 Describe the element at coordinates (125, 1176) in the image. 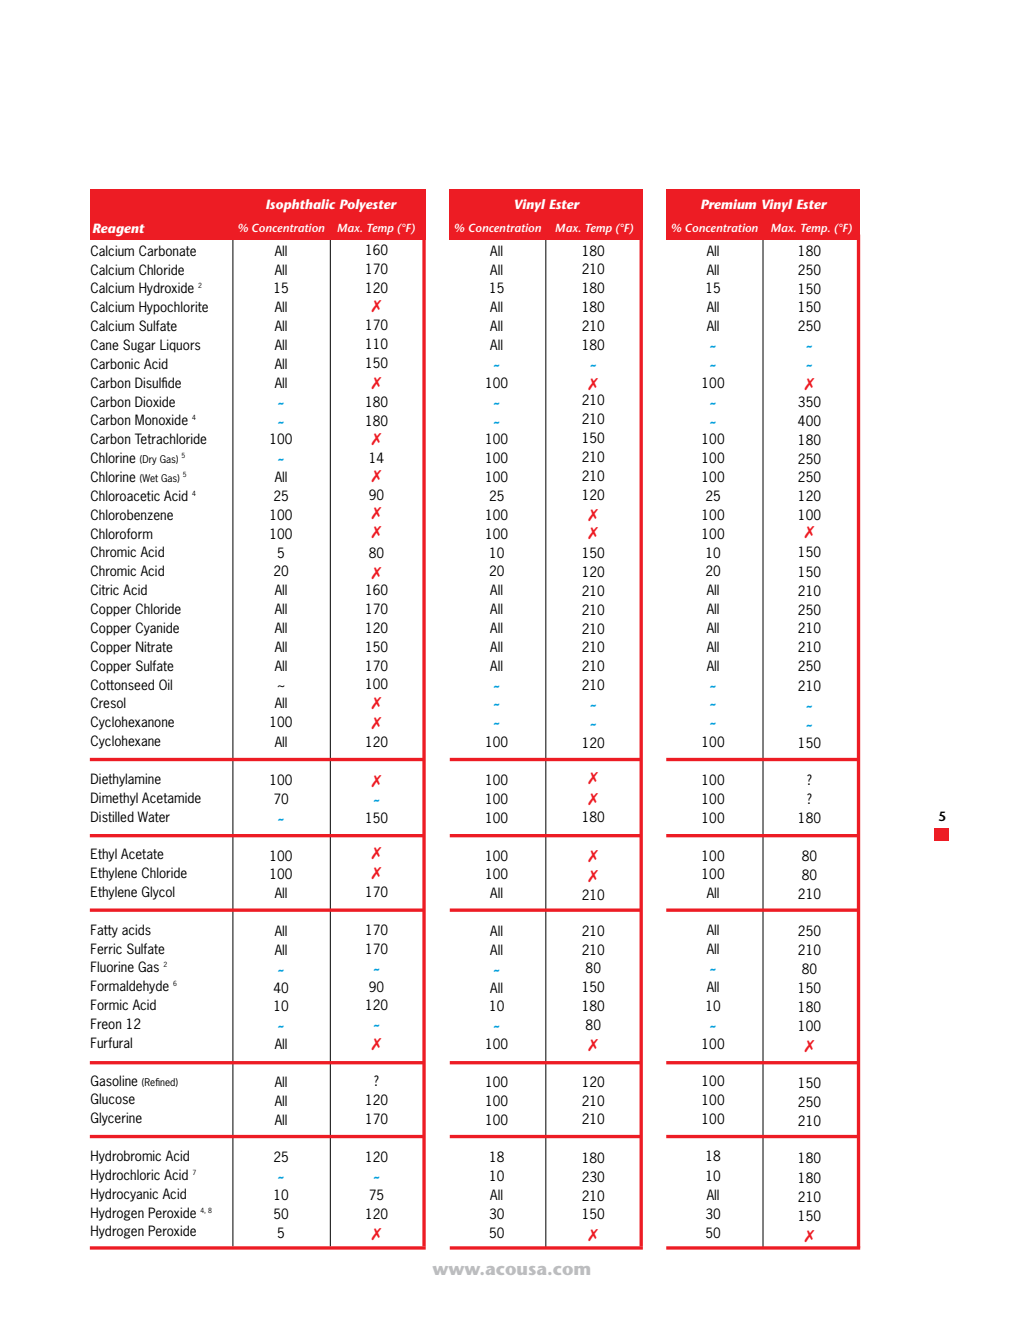

I see `Hydrochloric` at that location.
